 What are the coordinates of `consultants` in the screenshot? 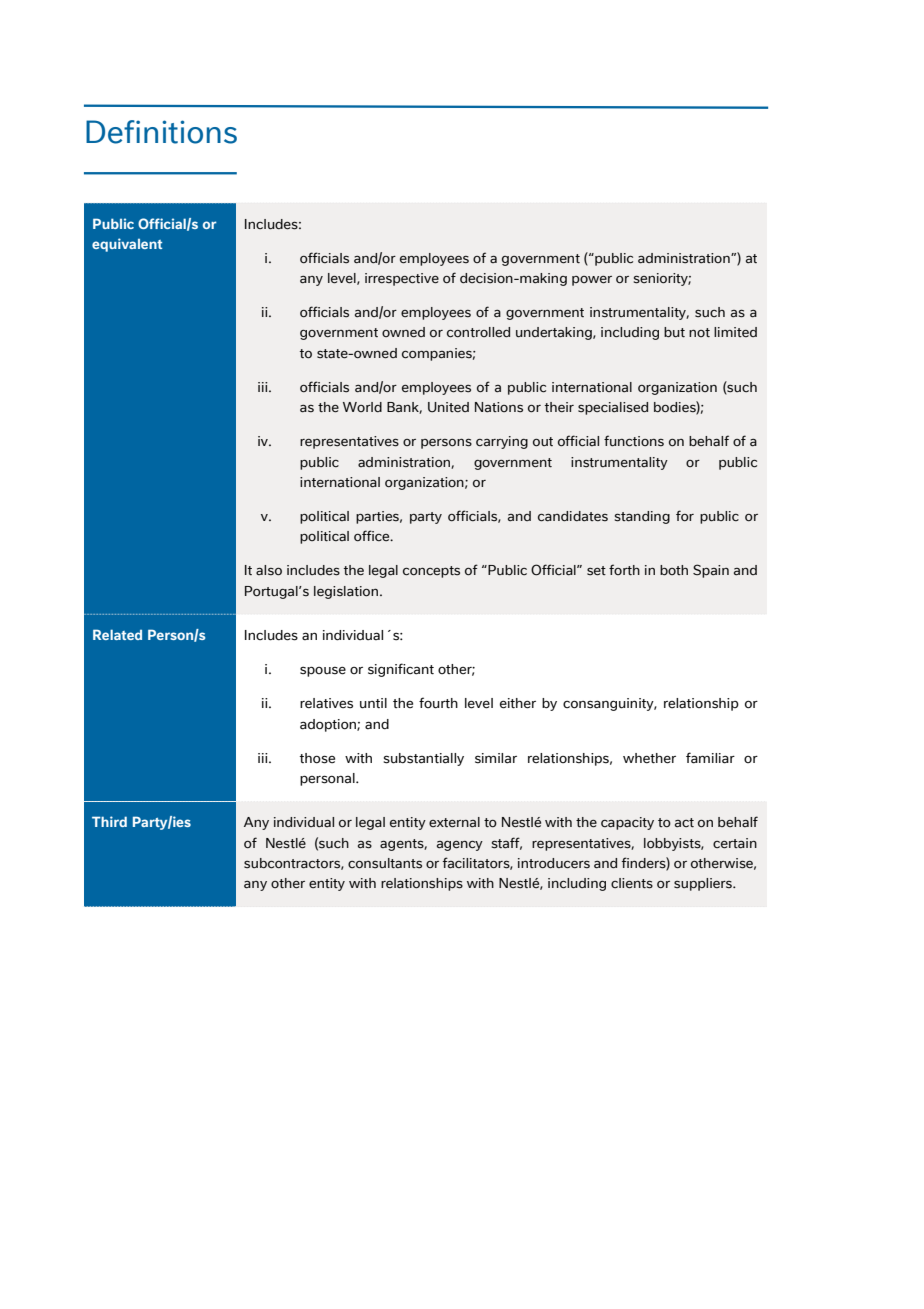 It's located at (385, 863).
